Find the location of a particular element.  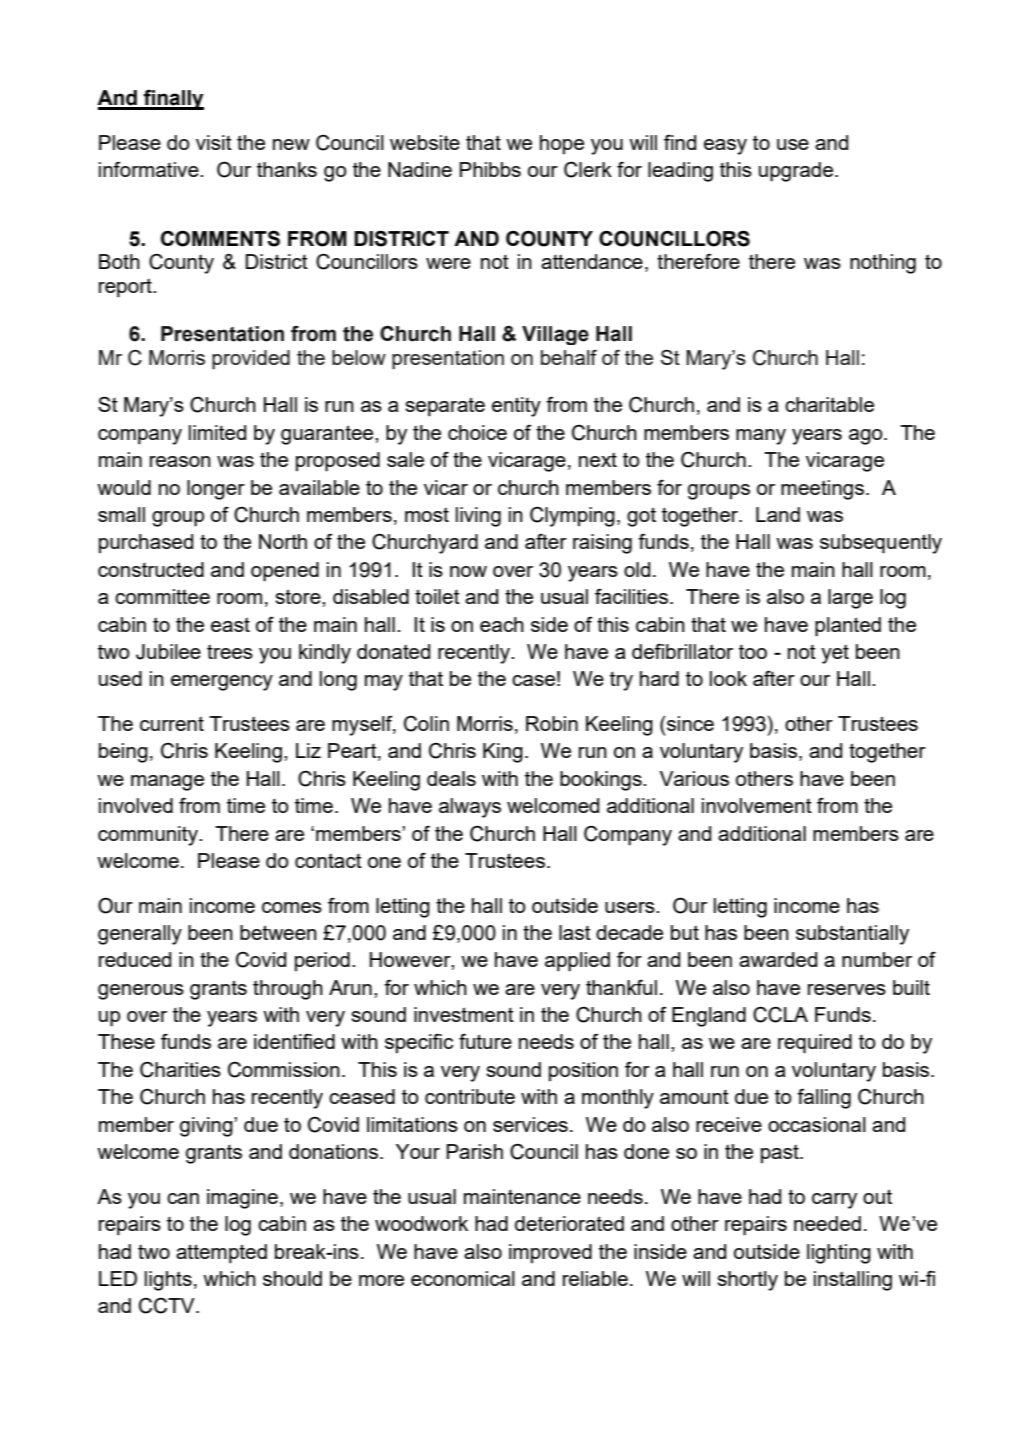

Robin is located at coordinates (552, 723).
